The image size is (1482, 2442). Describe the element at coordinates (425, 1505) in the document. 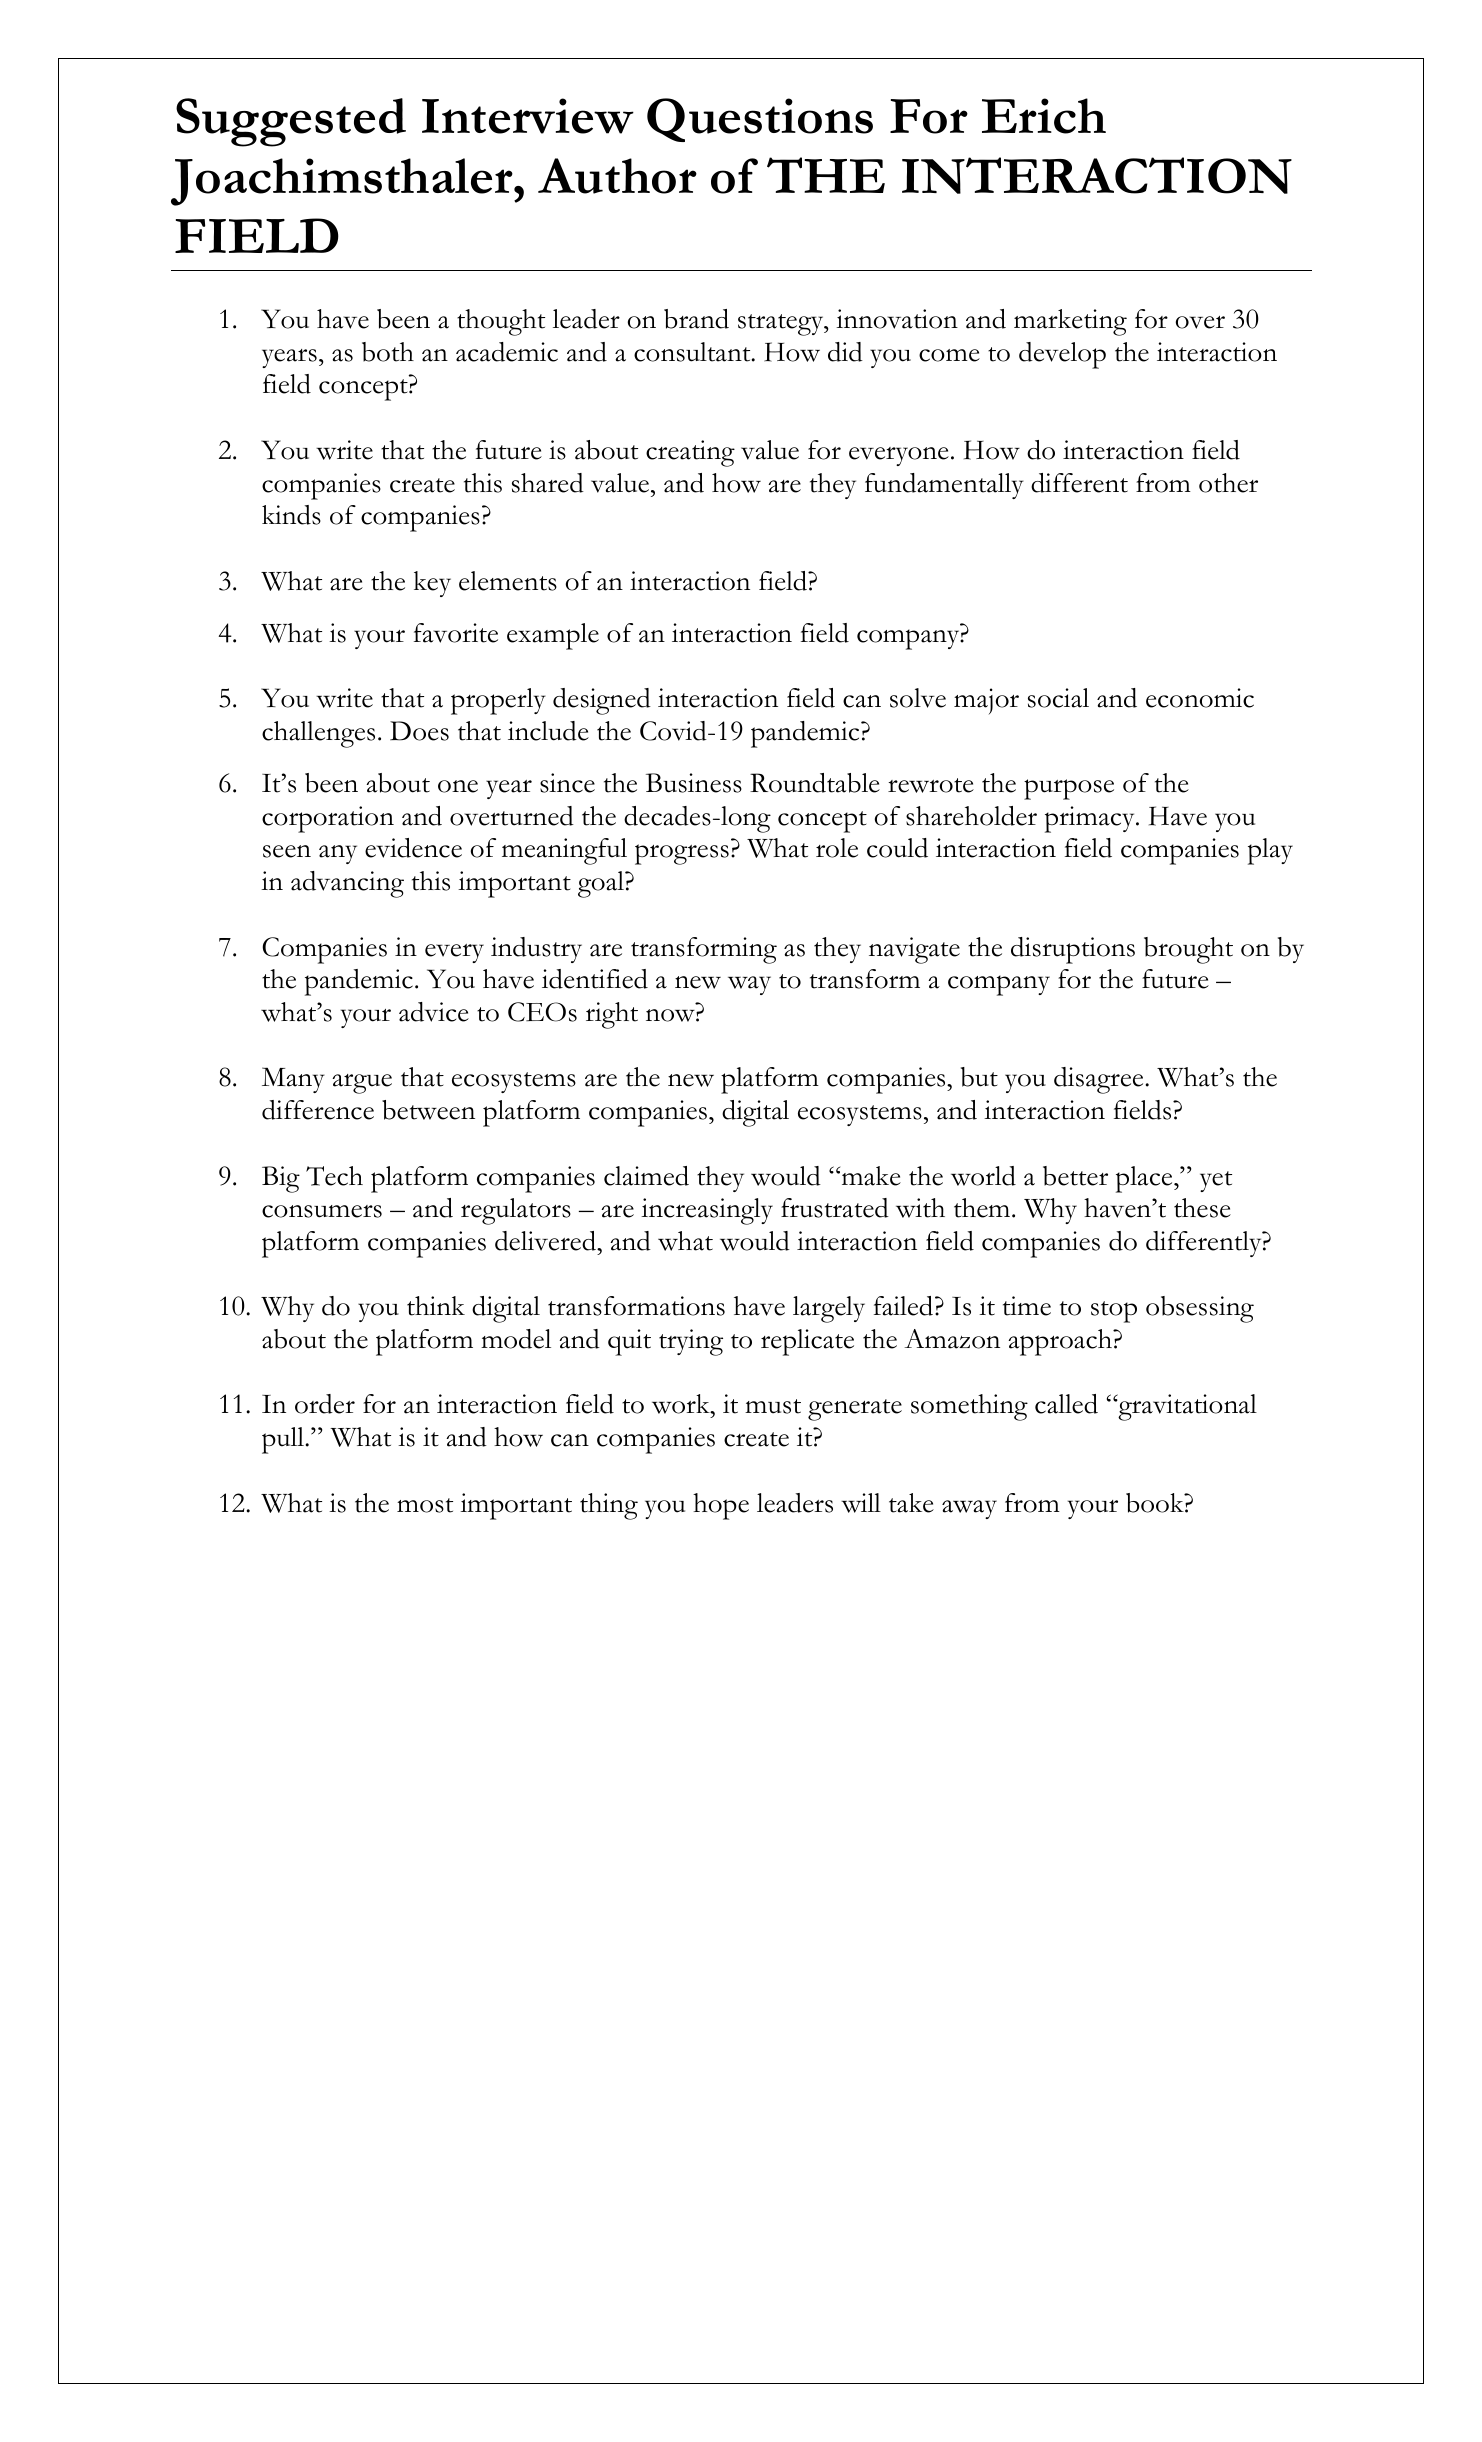

I see `most` at that location.
